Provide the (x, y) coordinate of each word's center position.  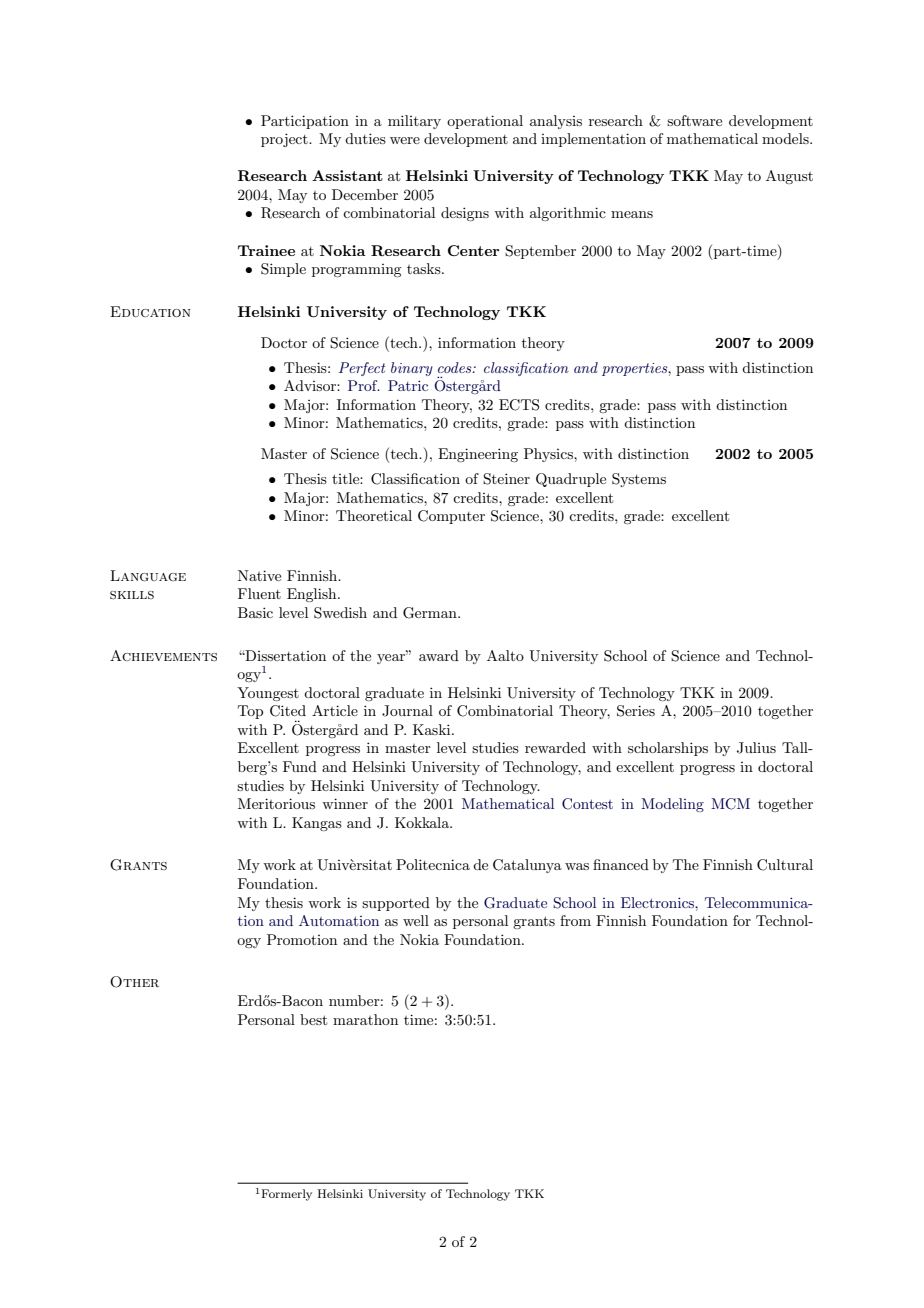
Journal (407, 711)
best (313, 1019)
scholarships (668, 749)
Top (250, 712)
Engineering (478, 455)
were (405, 140)
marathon (365, 1019)
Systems (639, 480)
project (285, 140)
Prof (364, 385)
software (694, 120)
